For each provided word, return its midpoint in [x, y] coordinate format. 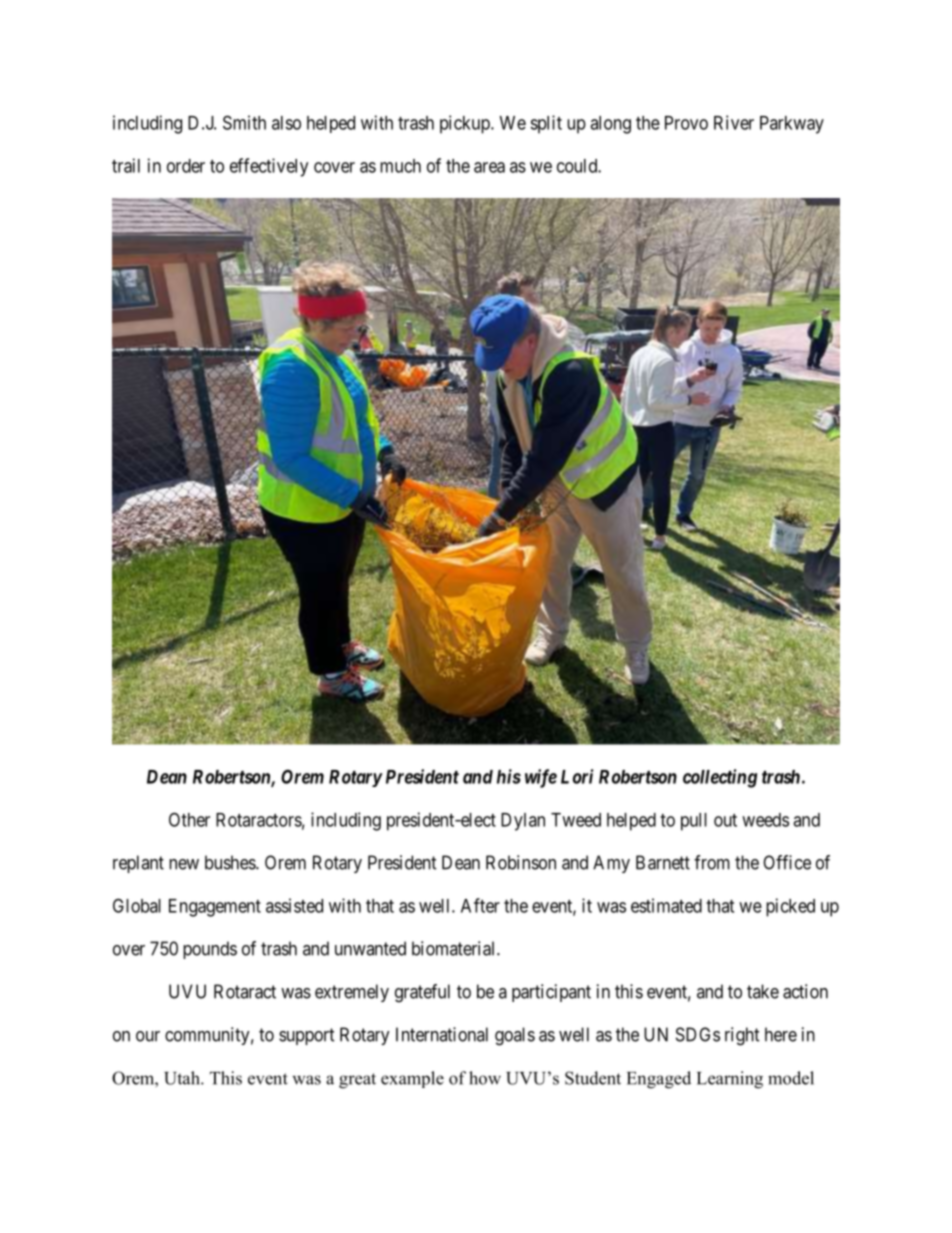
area [489, 167]
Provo [686, 123]
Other [189, 819]
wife [541, 778]
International [442, 1034]
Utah [183, 1078]
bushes [231, 862]
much [400, 166]
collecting [720, 778]
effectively [269, 167]
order [186, 166]
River [734, 122]
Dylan [523, 822]
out [725, 820]
